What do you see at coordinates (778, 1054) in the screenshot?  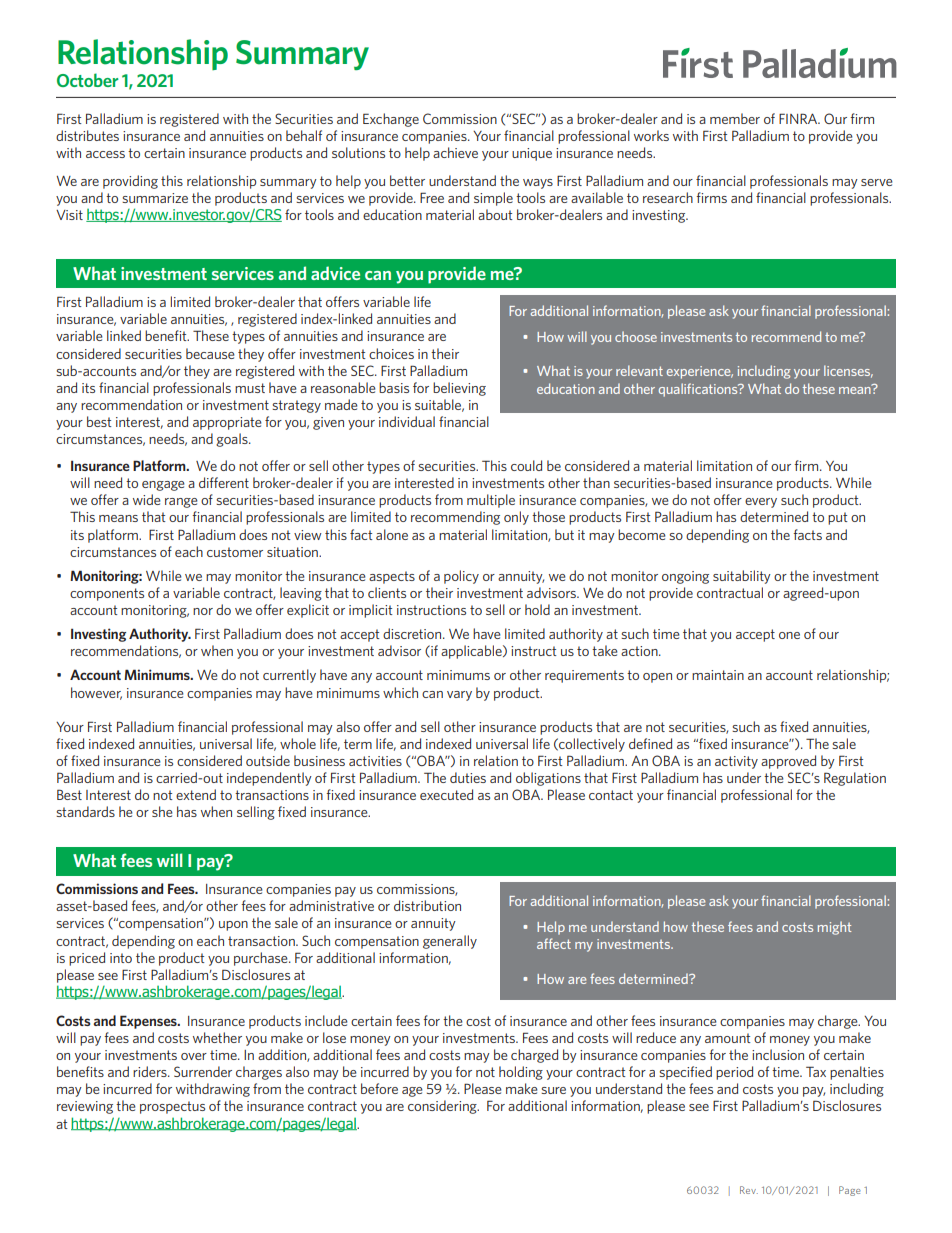 I see `inclusion` at bounding box center [778, 1054].
